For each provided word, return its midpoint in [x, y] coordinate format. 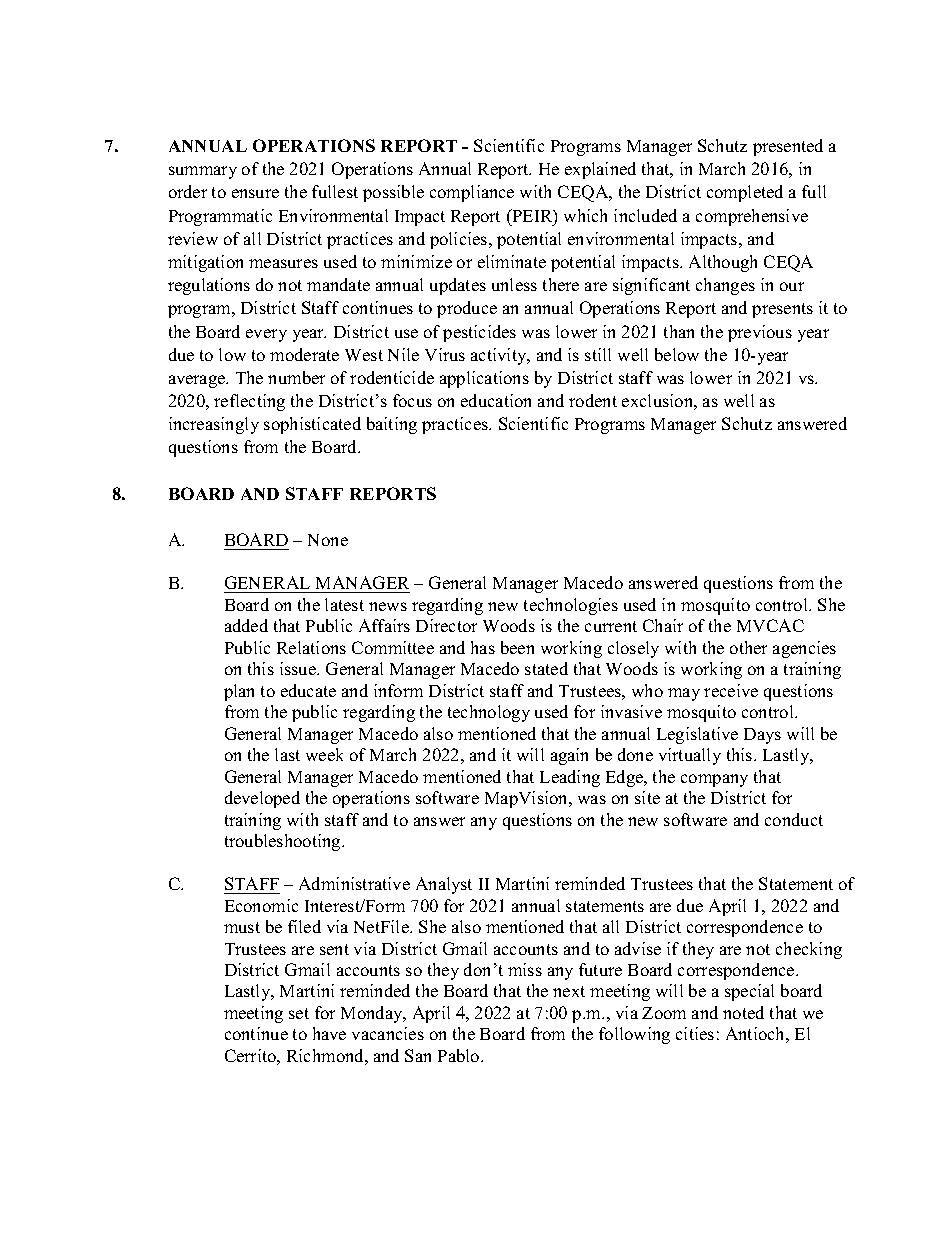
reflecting [249, 402]
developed [262, 799]
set [299, 1013]
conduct [794, 819]
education [496, 400]
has [483, 647]
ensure [255, 193]
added [246, 625]
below [677, 354]
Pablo [460, 1055]
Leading [570, 778]
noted [743, 1012]
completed [745, 193]
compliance [472, 193]
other [748, 647]
